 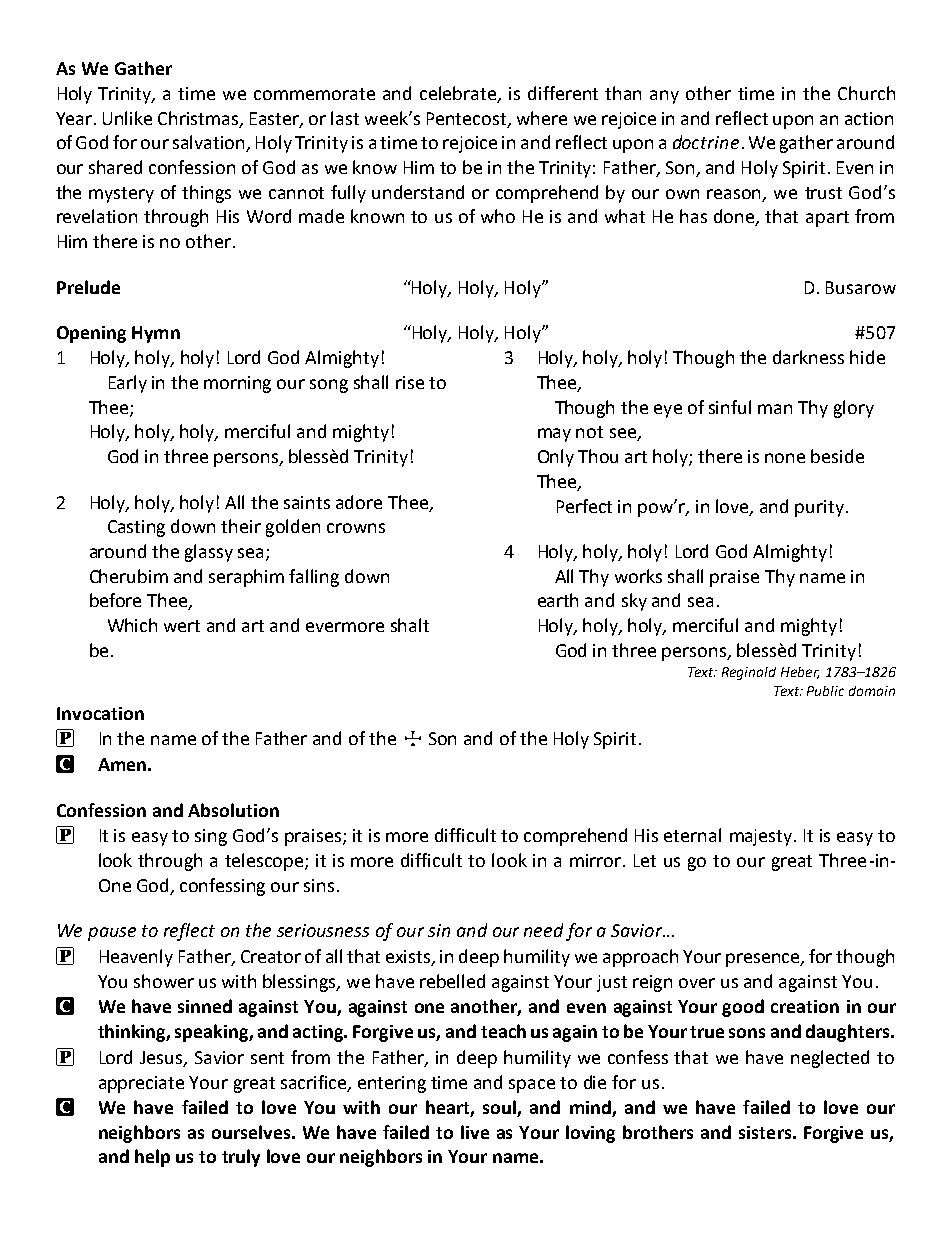 What do you see at coordinates (132, 625) in the image?
I see `Which` at bounding box center [132, 625].
